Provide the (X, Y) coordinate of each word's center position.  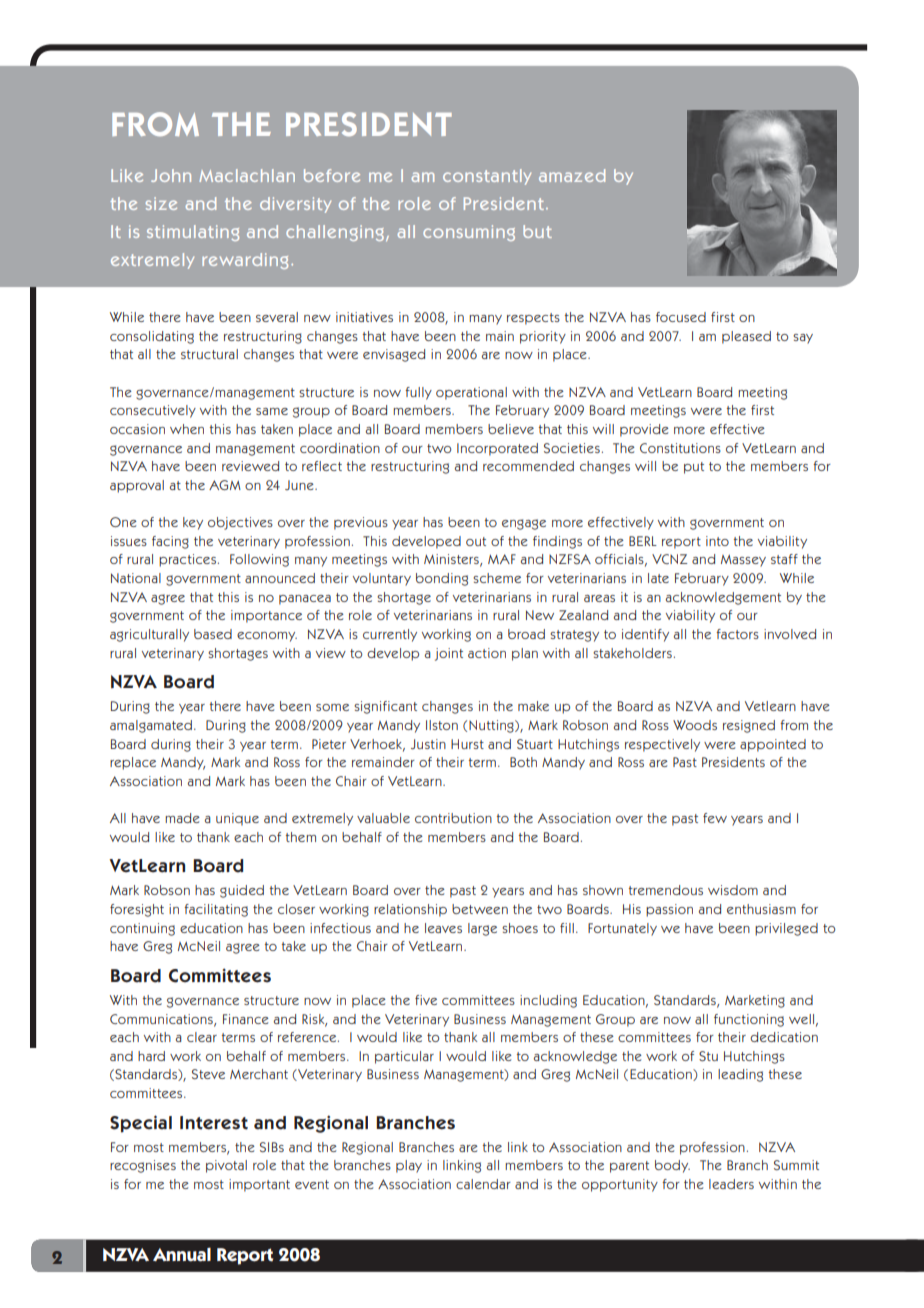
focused (681, 317)
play (409, 1166)
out (476, 541)
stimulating (193, 233)
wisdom (733, 890)
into (717, 541)
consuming (469, 233)
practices (187, 560)
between (480, 909)
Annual (182, 1255)
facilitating (216, 910)
